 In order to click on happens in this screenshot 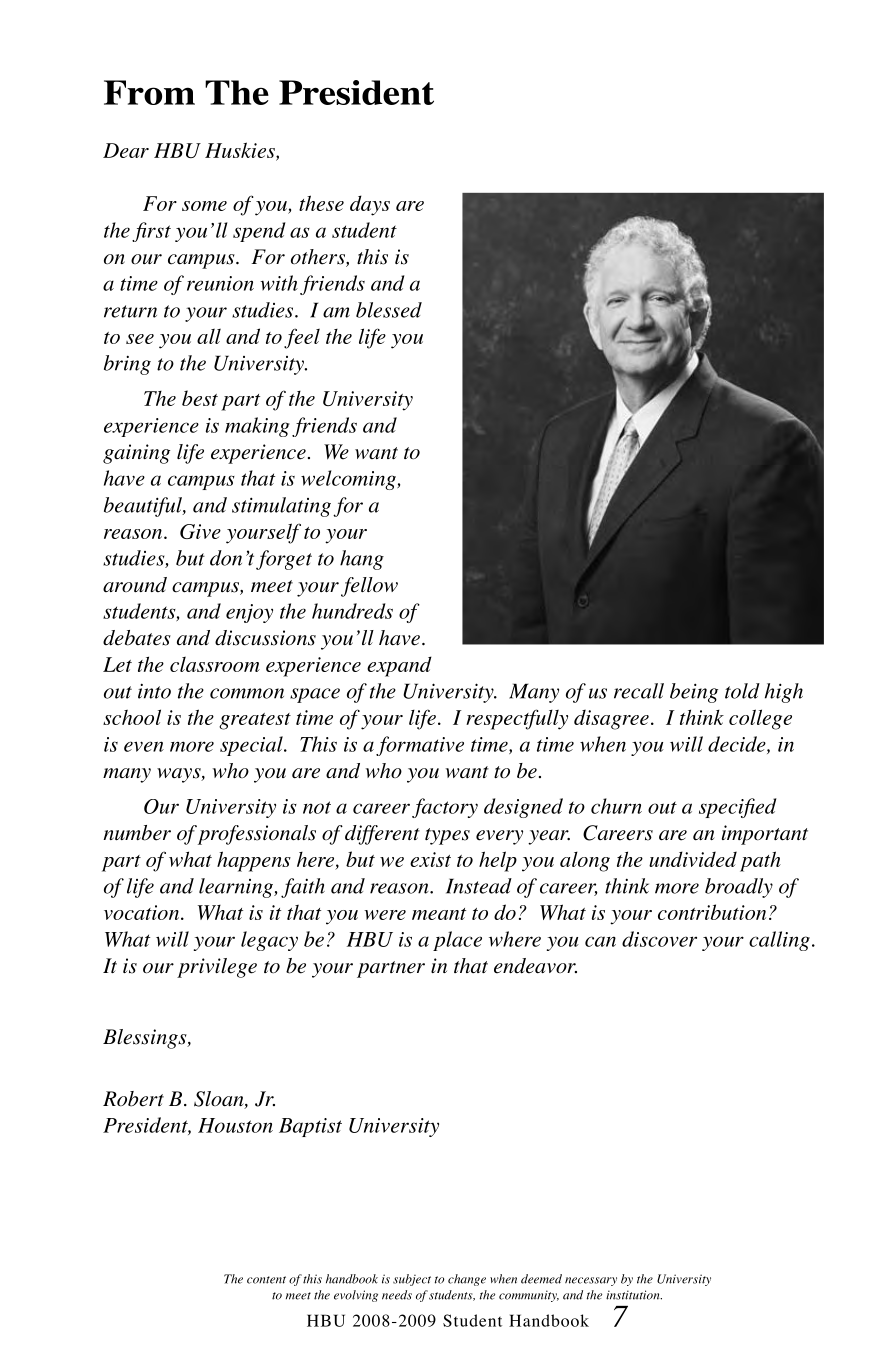, I will do `click(254, 861)`.
